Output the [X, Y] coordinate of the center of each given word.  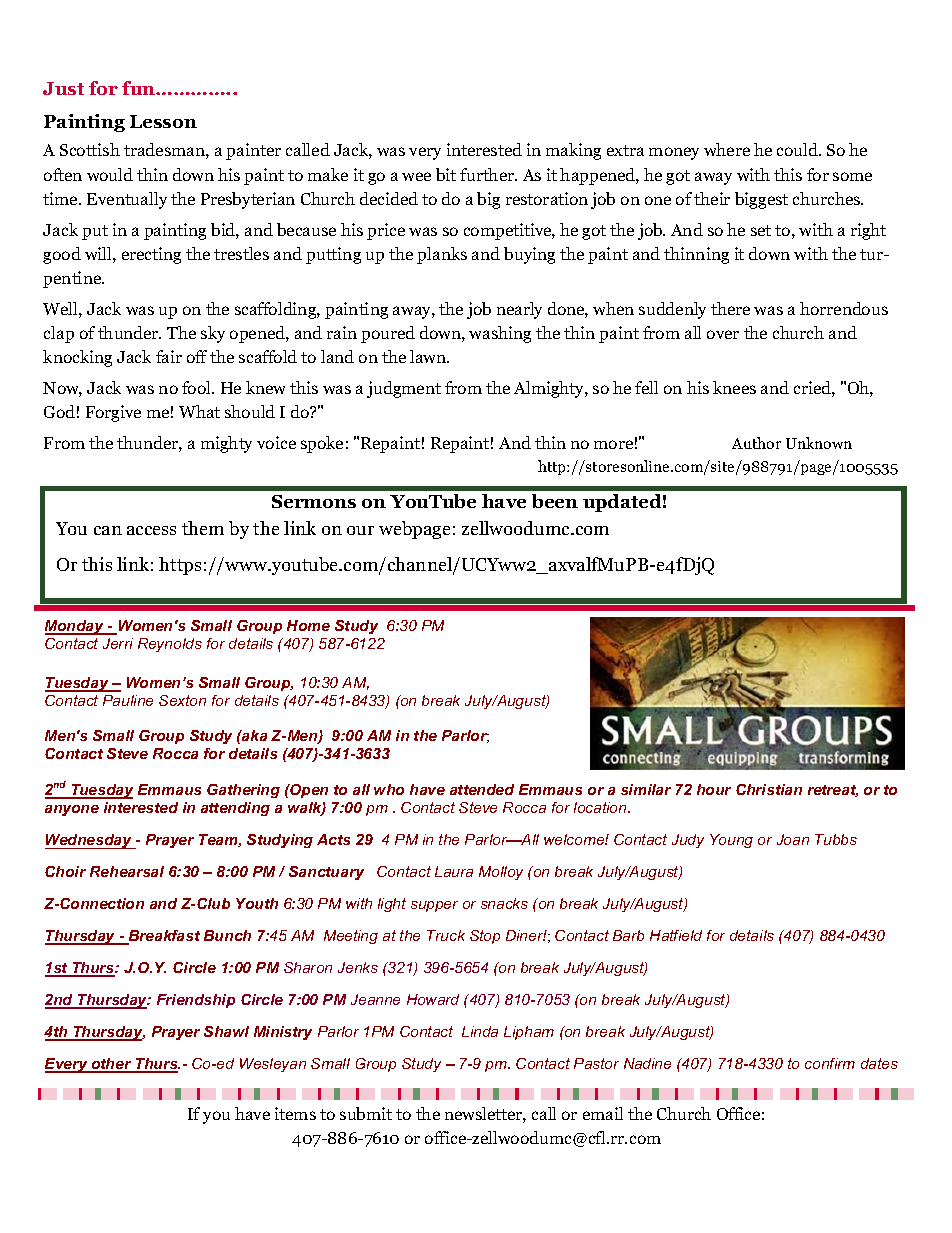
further [488, 174]
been [555, 501]
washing [500, 334]
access [151, 530]
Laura [454, 871]
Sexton [182, 700]
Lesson [163, 121]
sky [213, 334]
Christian [769, 789]
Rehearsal [127, 871]
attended [482, 789]
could [799, 149]
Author [756, 443]
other [112, 1065]
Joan [793, 839]
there [730, 308]
